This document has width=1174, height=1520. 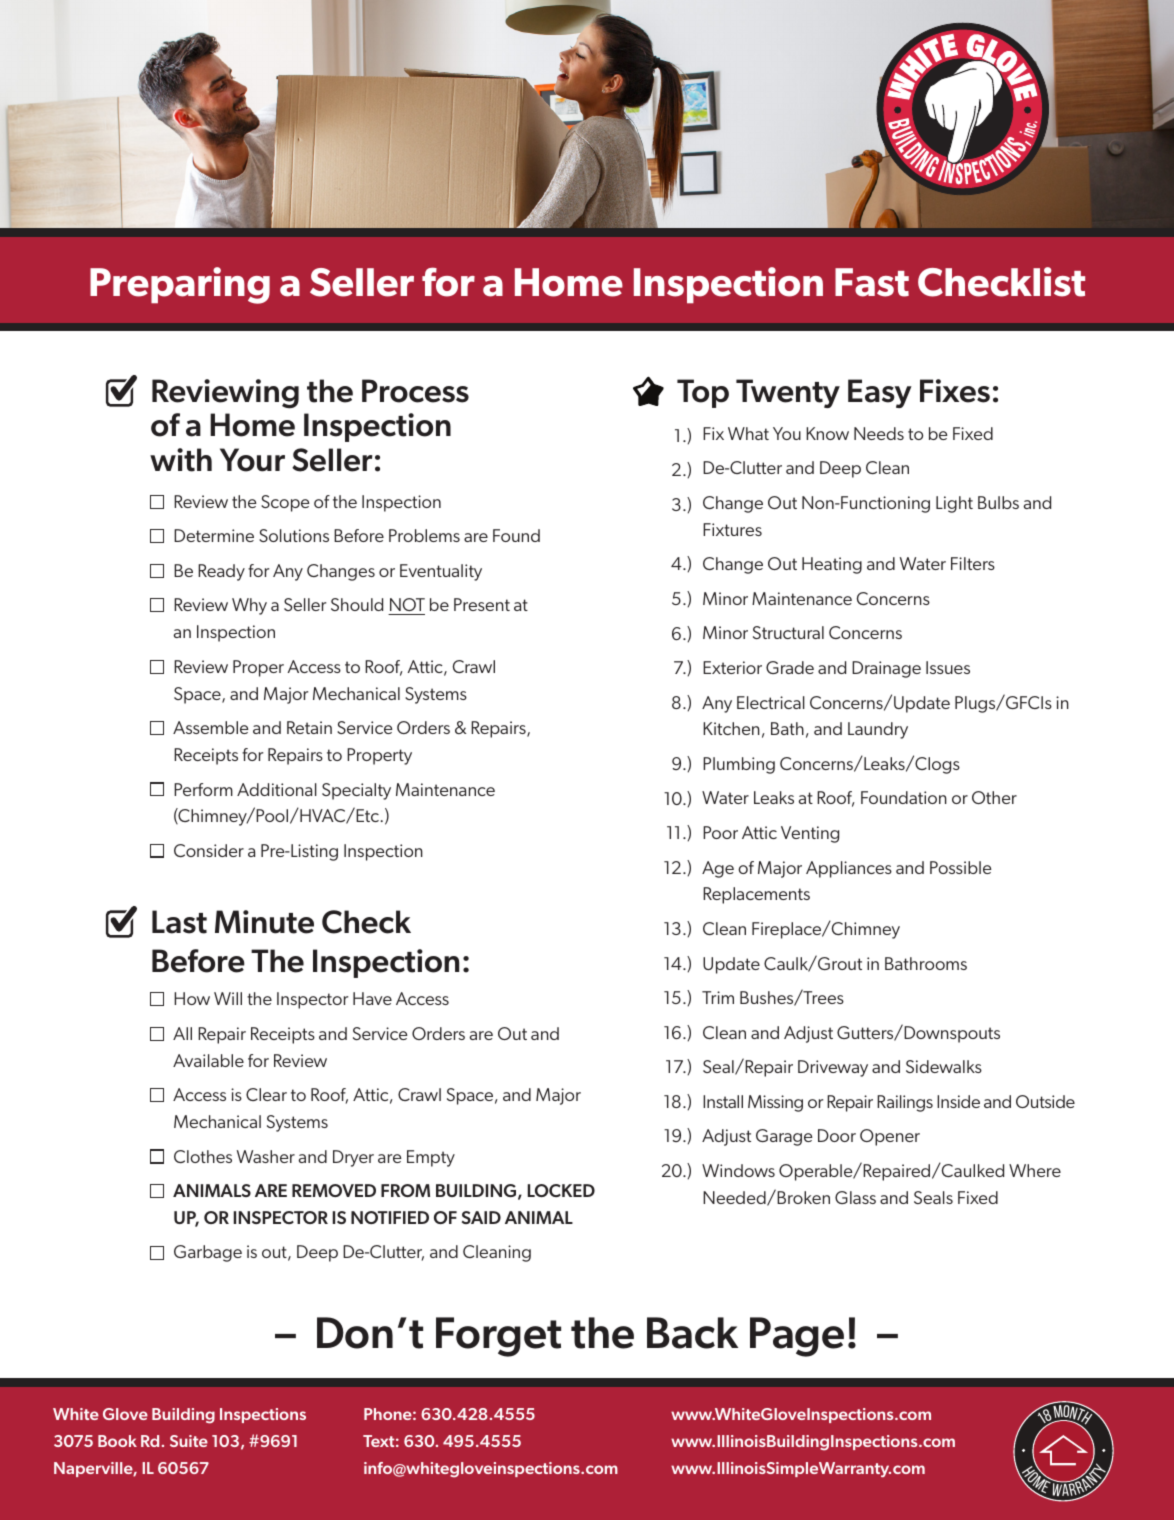 What do you see at coordinates (948, 667) in the document?
I see `Issues` at bounding box center [948, 667].
